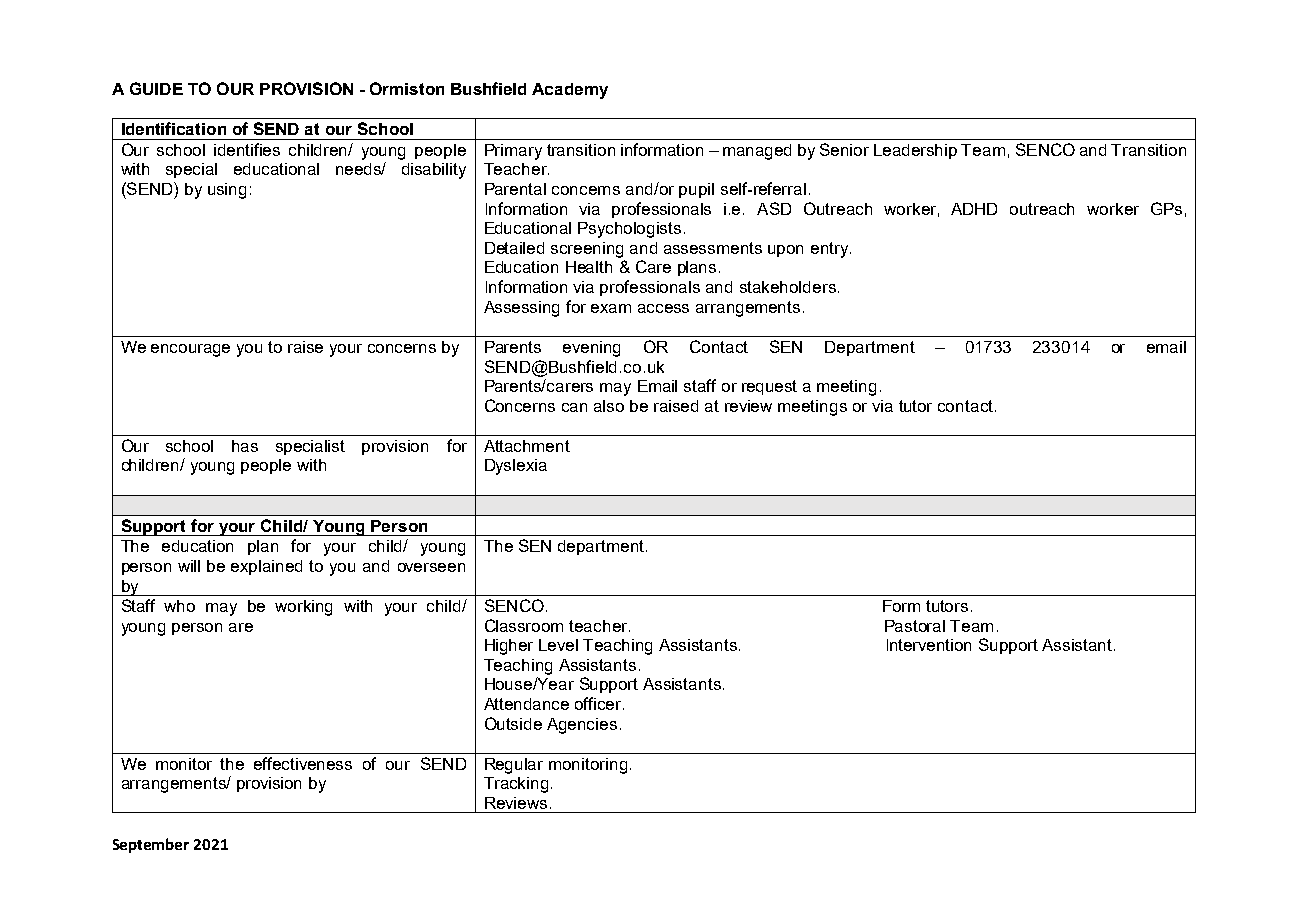 The image size is (1308, 924). Describe the element at coordinates (516, 785) in the image. I see `Tracking` at that location.
